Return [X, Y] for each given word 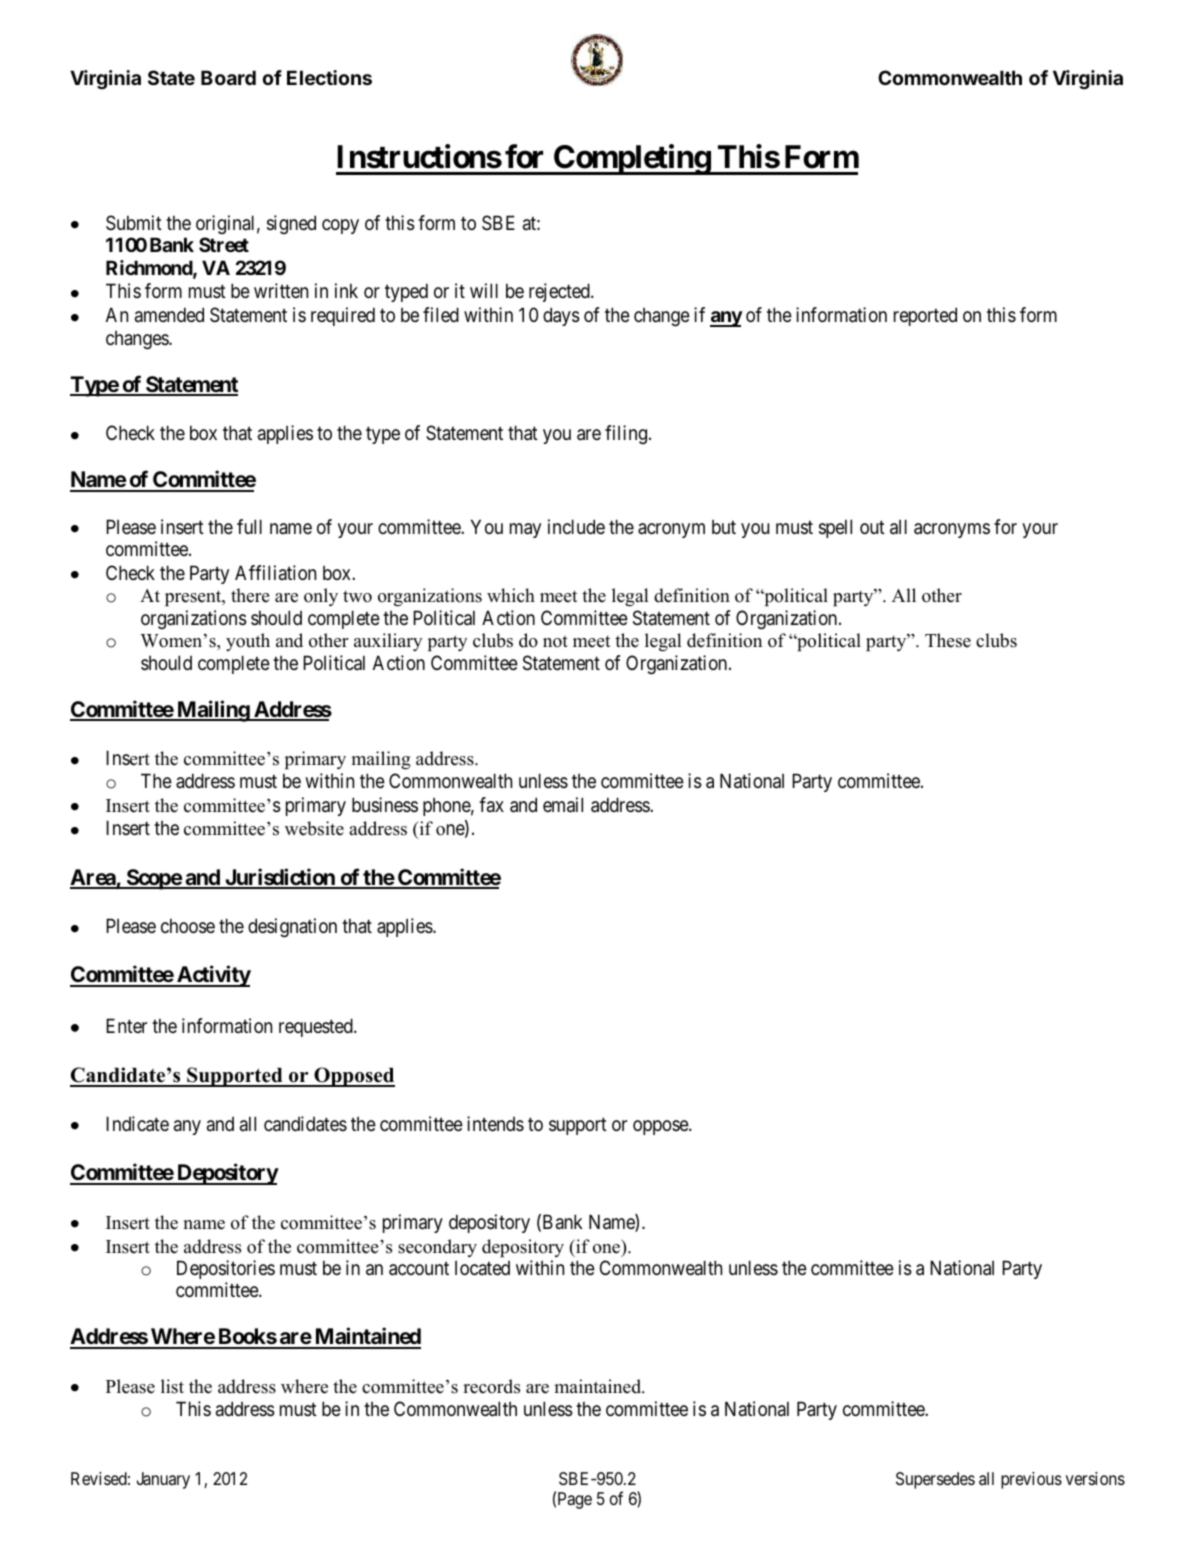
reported [925, 316]
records [491, 1386]
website [314, 828]
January [163, 1480]
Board [228, 77]
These [948, 640]
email [563, 805]
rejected [560, 292]
